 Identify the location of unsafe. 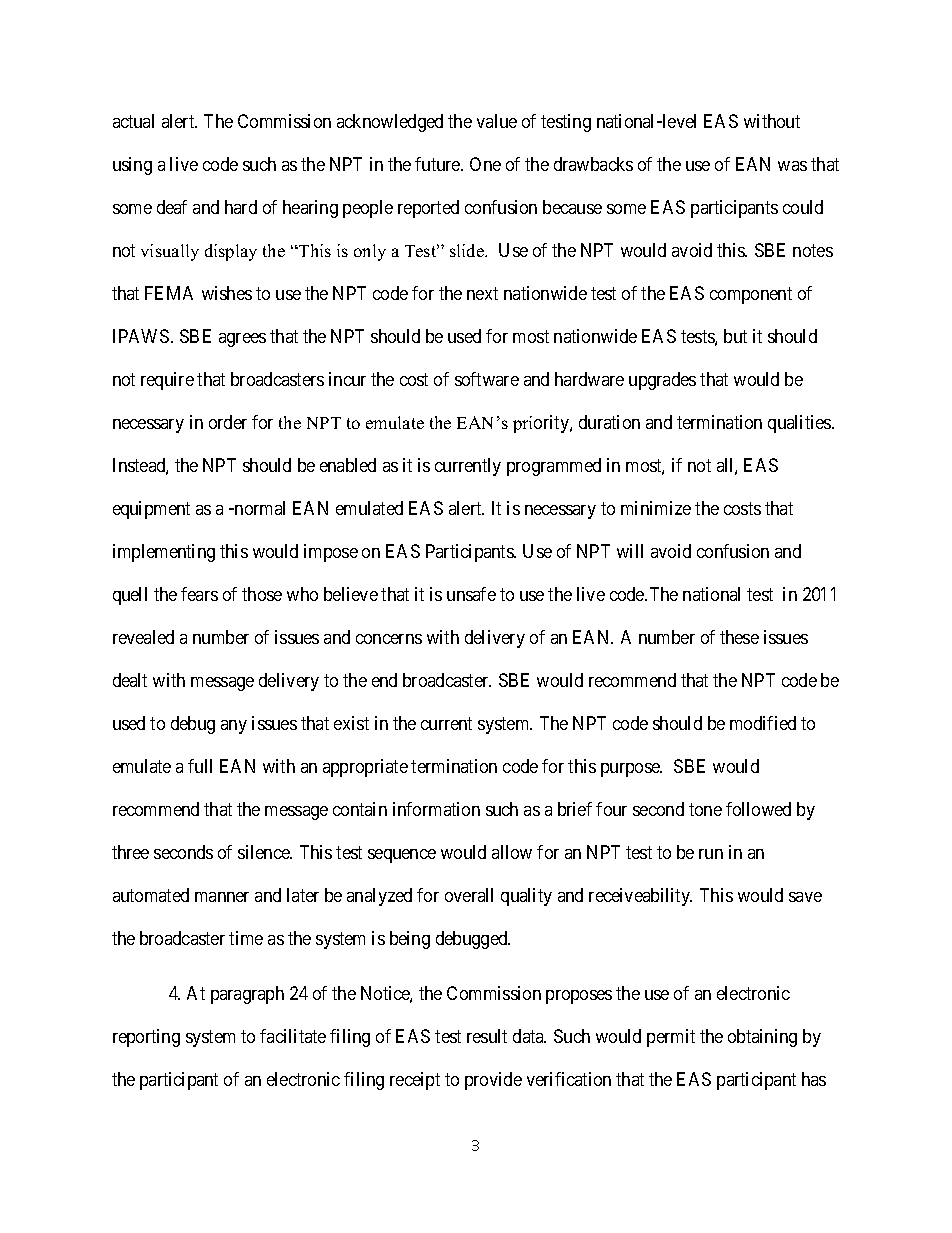
(471, 594).
